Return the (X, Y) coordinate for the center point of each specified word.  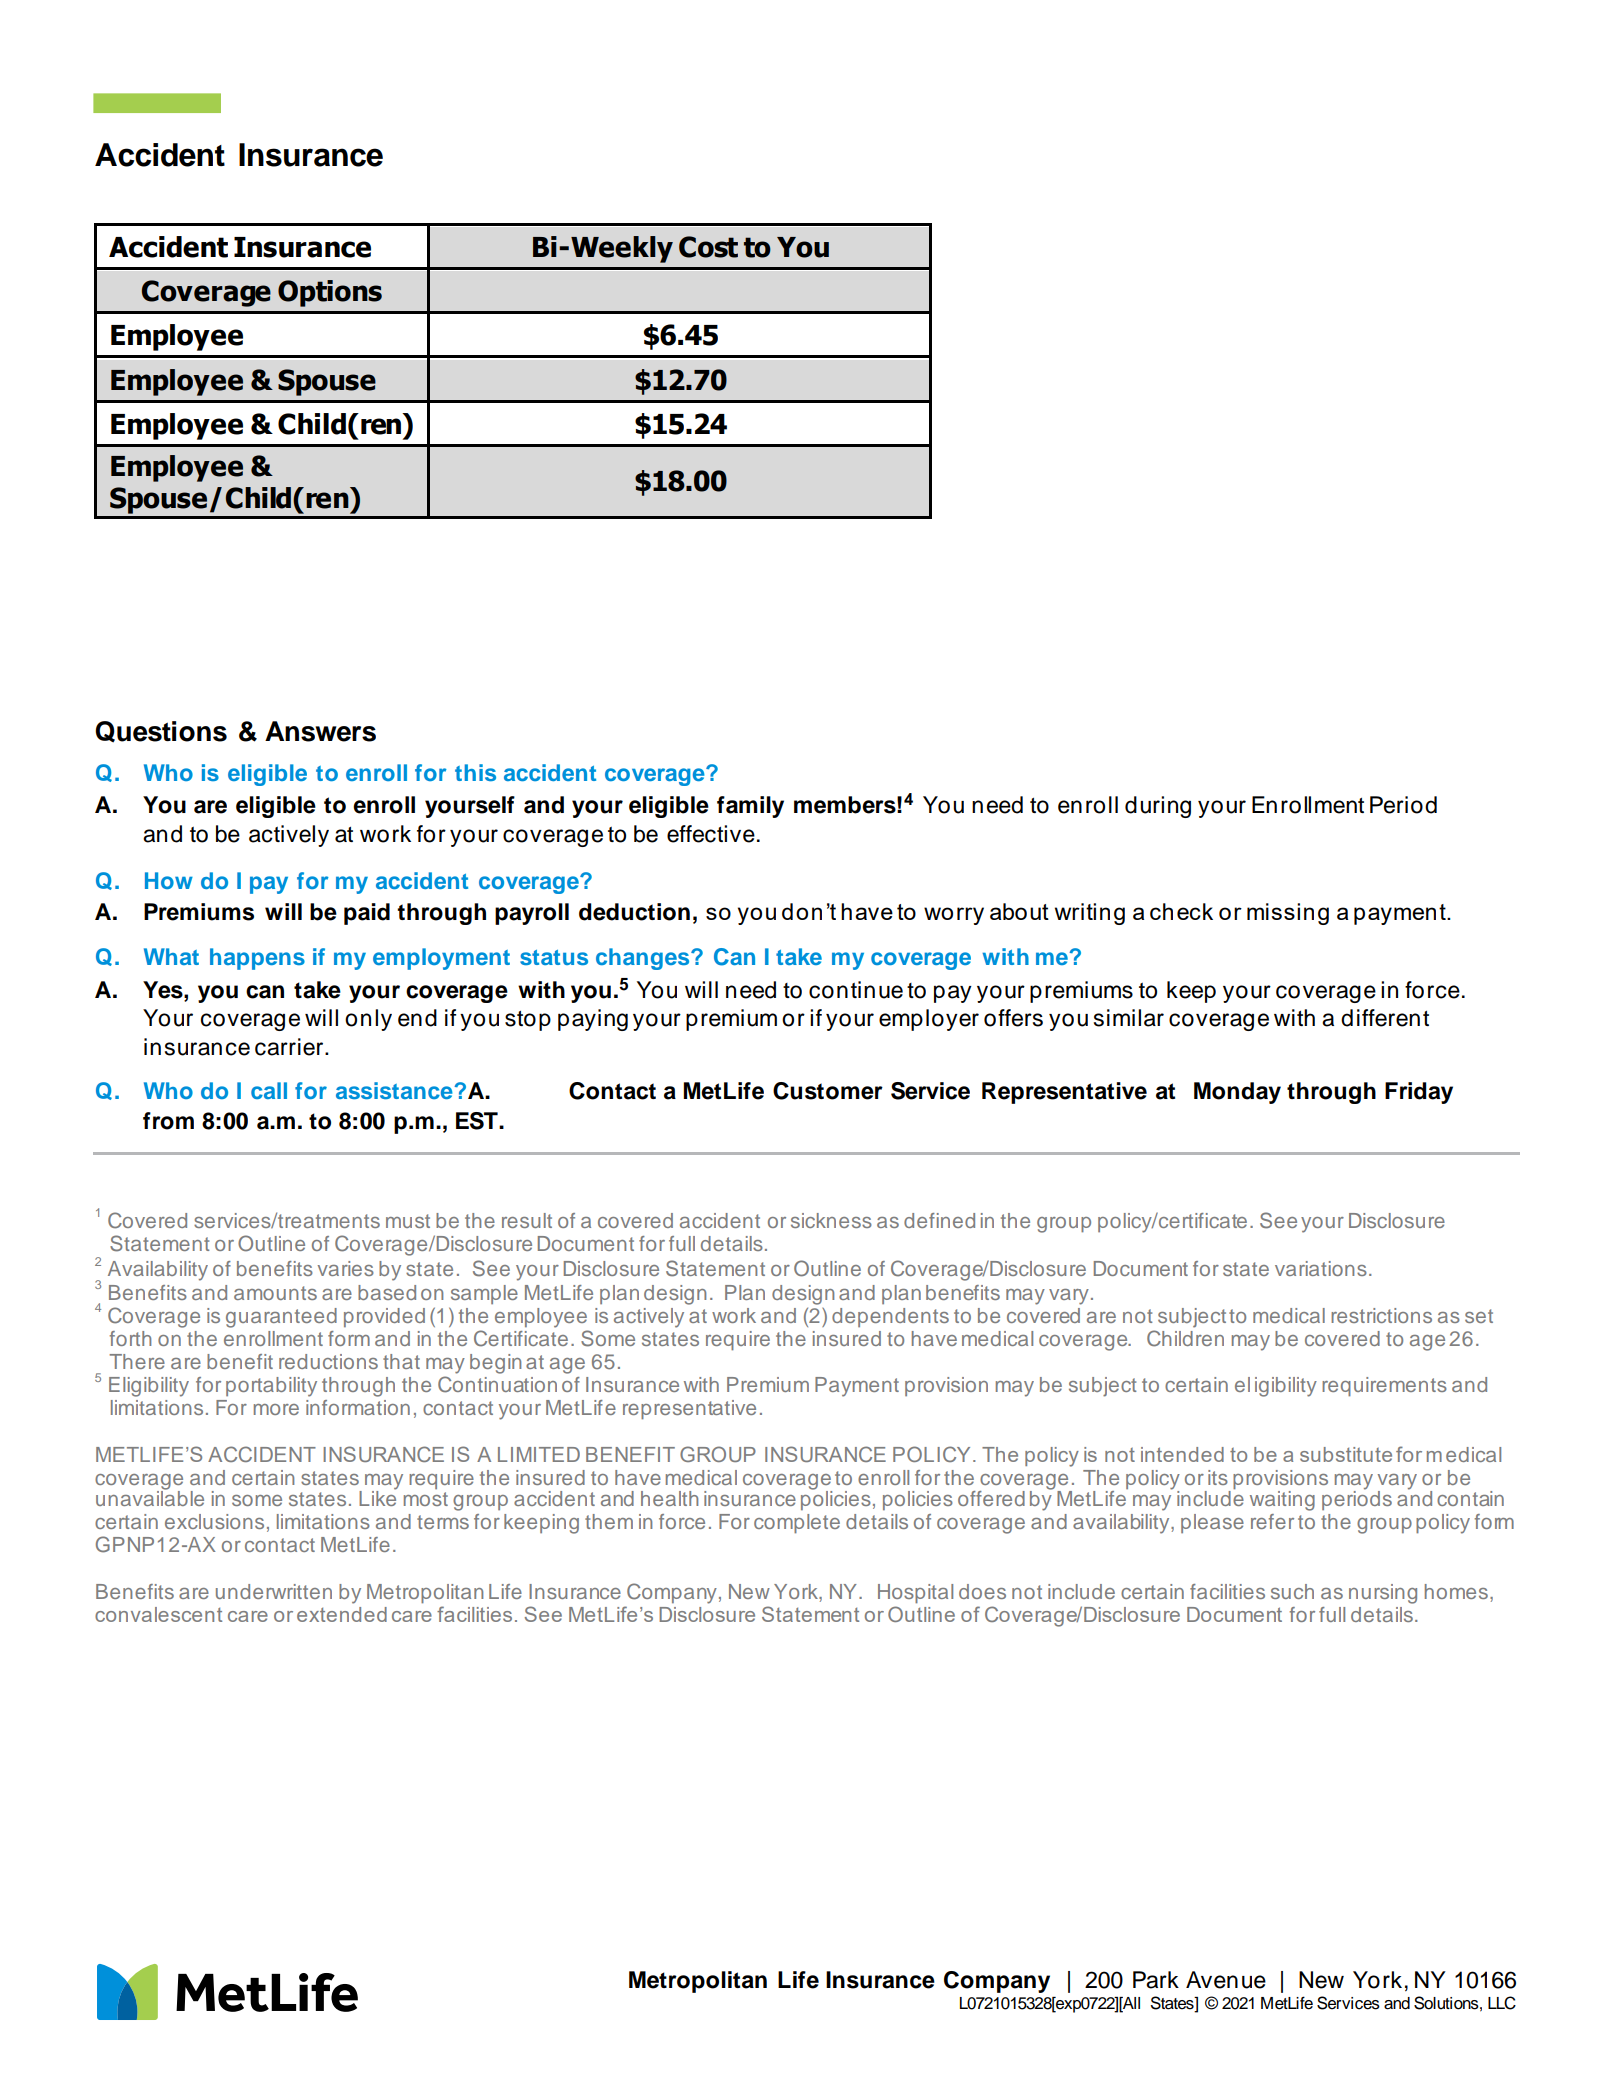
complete (797, 1524)
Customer (828, 1091)
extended (342, 1614)
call (269, 1090)
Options (330, 293)
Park (1156, 1980)
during (1158, 807)
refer (1272, 1521)
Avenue (1226, 1980)
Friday (1419, 1093)
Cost (708, 247)
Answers (320, 731)
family (750, 807)
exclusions (214, 1521)
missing (1288, 914)
